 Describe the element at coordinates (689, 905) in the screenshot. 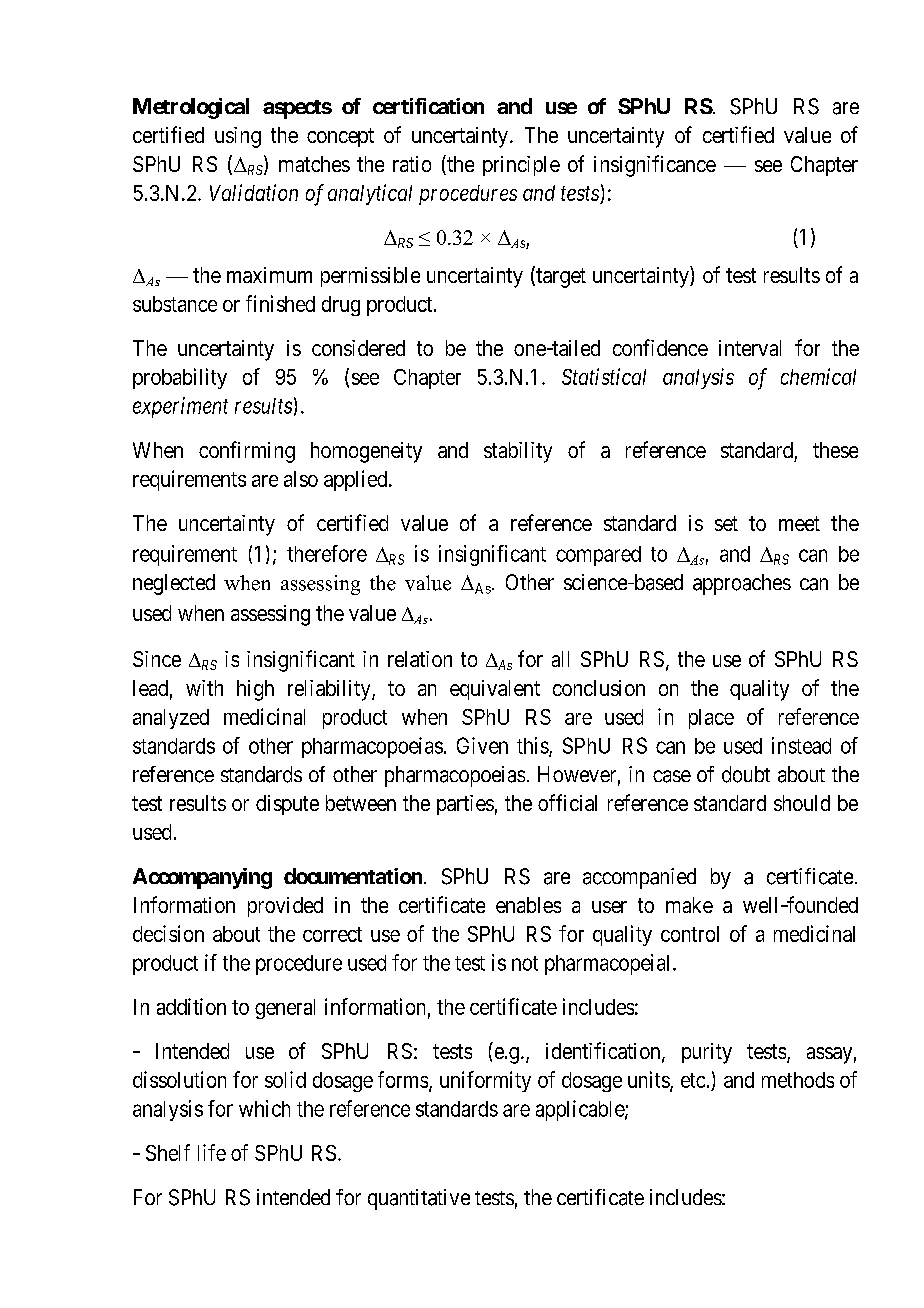

I see `make` at that location.
